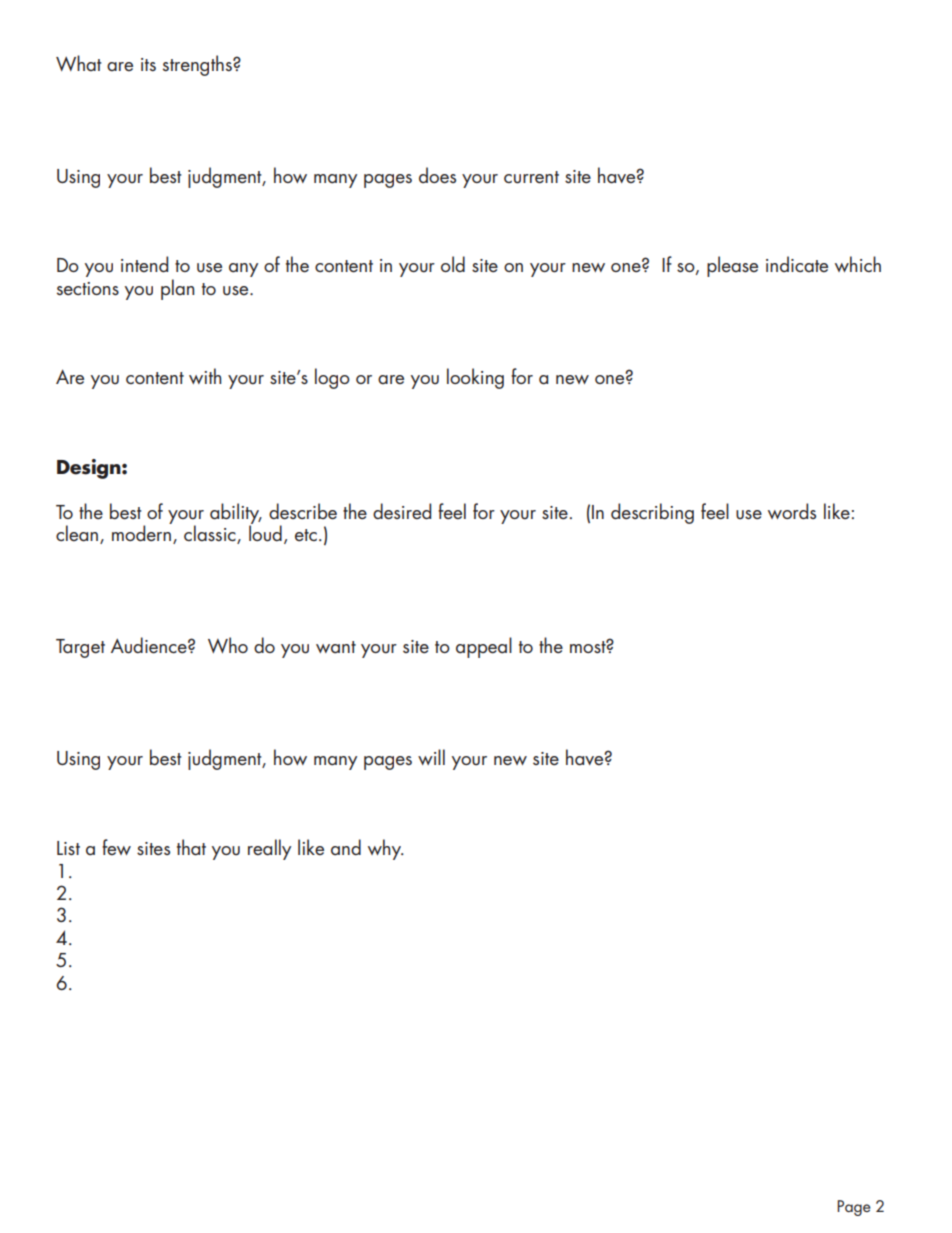 The image size is (952, 1233). Describe the element at coordinates (191, 847) in the image. I see `that` at that location.
